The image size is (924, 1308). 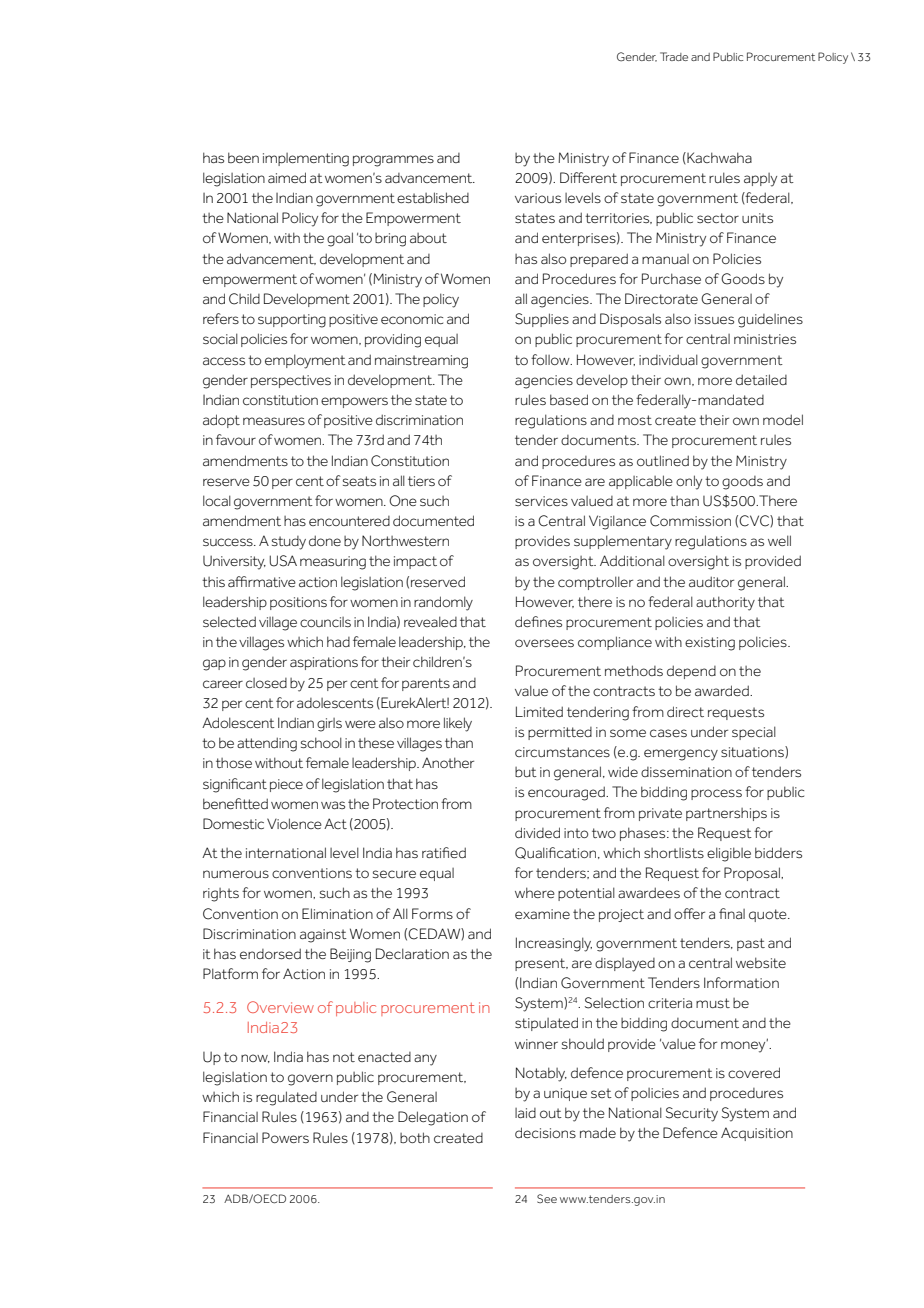 What do you see at coordinates (306, 160) in the document?
I see `implementing` at bounding box center [306, 160].
